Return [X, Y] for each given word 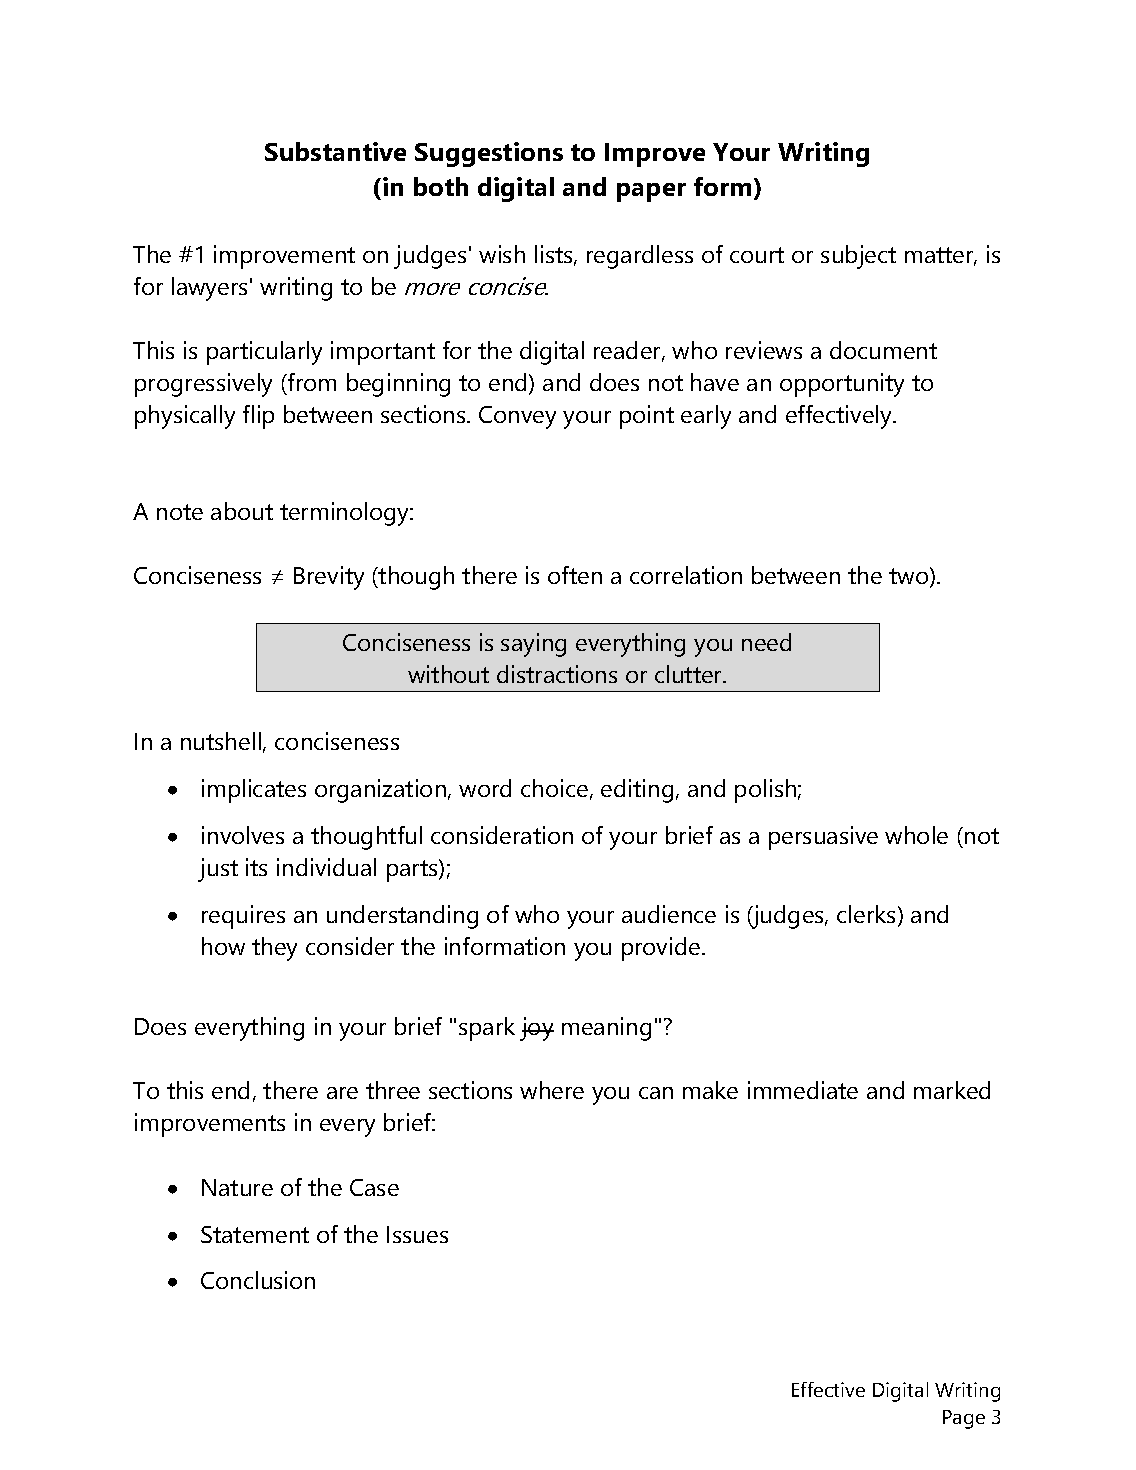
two [910, 577]
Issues [417, 1234]
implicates [254, 791]
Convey [517, 417]
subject [858, 257]
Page [964, 1419]
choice [554, 788]
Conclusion [258, 1280]
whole [916, 835]
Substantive [335, 151]
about [242, 511]
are [342, 1093]
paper [651, 192]
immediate [803, 1090]
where [552, 1090]
